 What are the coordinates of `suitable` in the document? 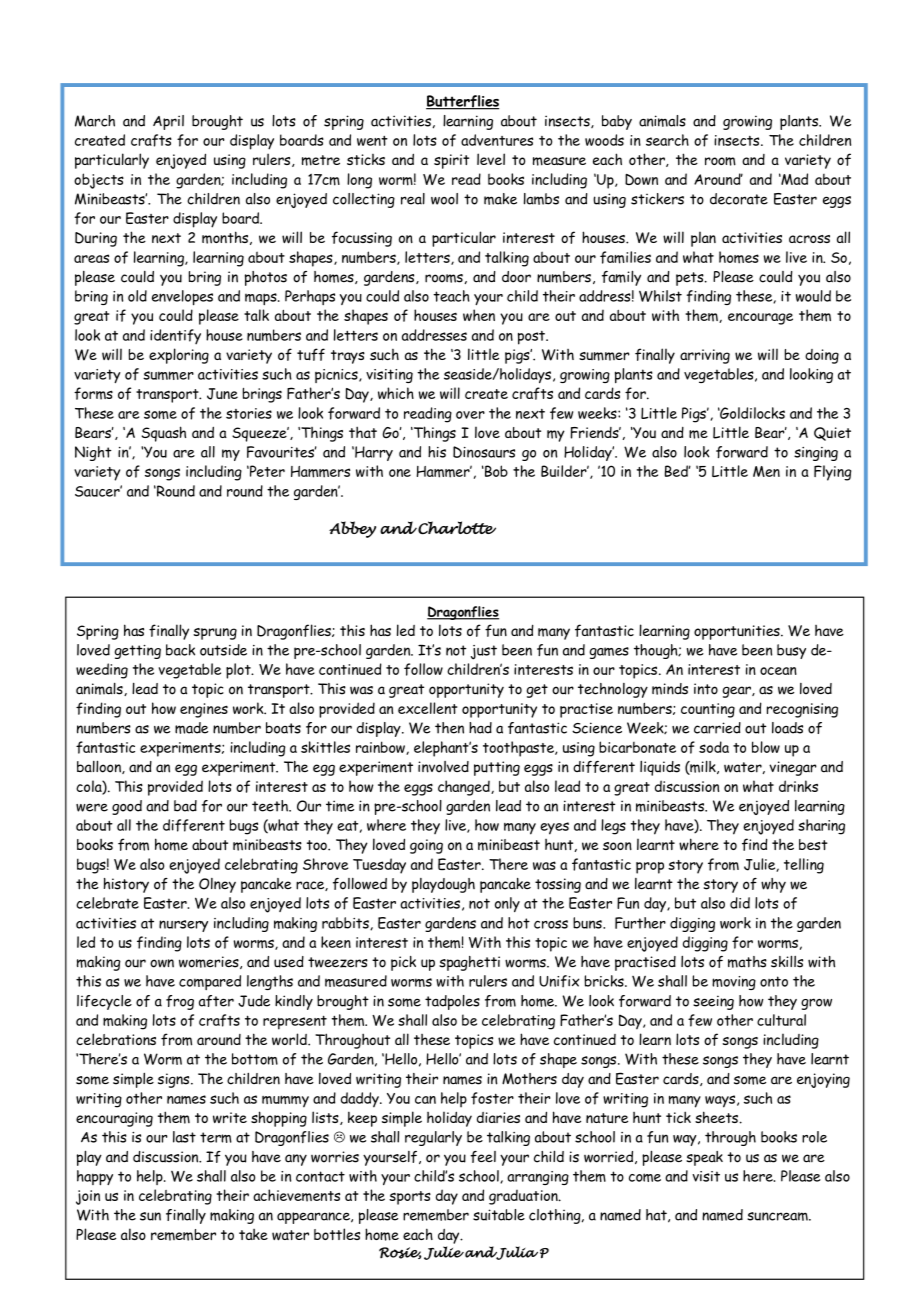 It's located at (499, 1215).
